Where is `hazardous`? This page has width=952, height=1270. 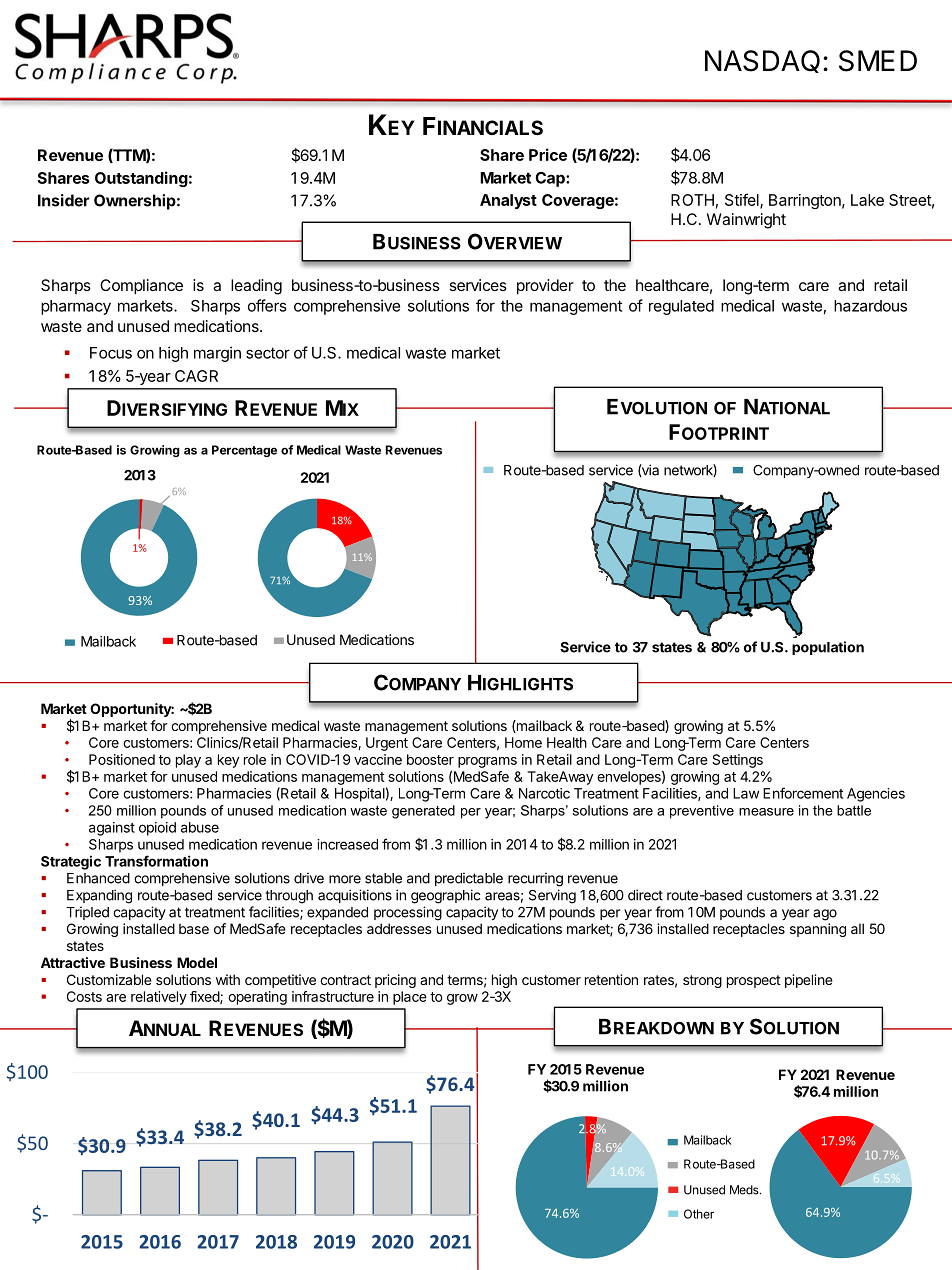 hazardous is located at coordinates (870, 306).
